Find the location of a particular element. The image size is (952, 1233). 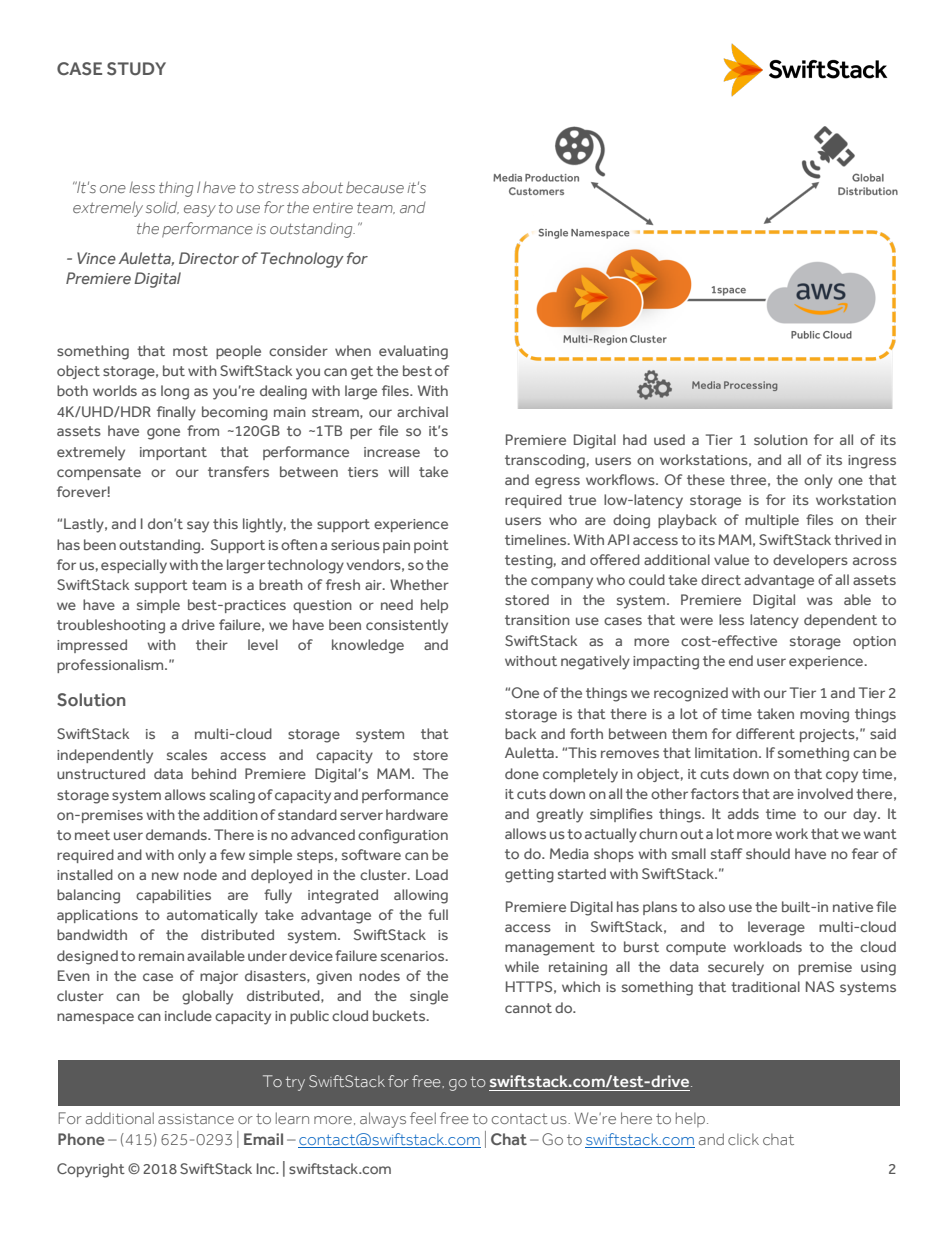

because is located at coordinates (375, 187).
